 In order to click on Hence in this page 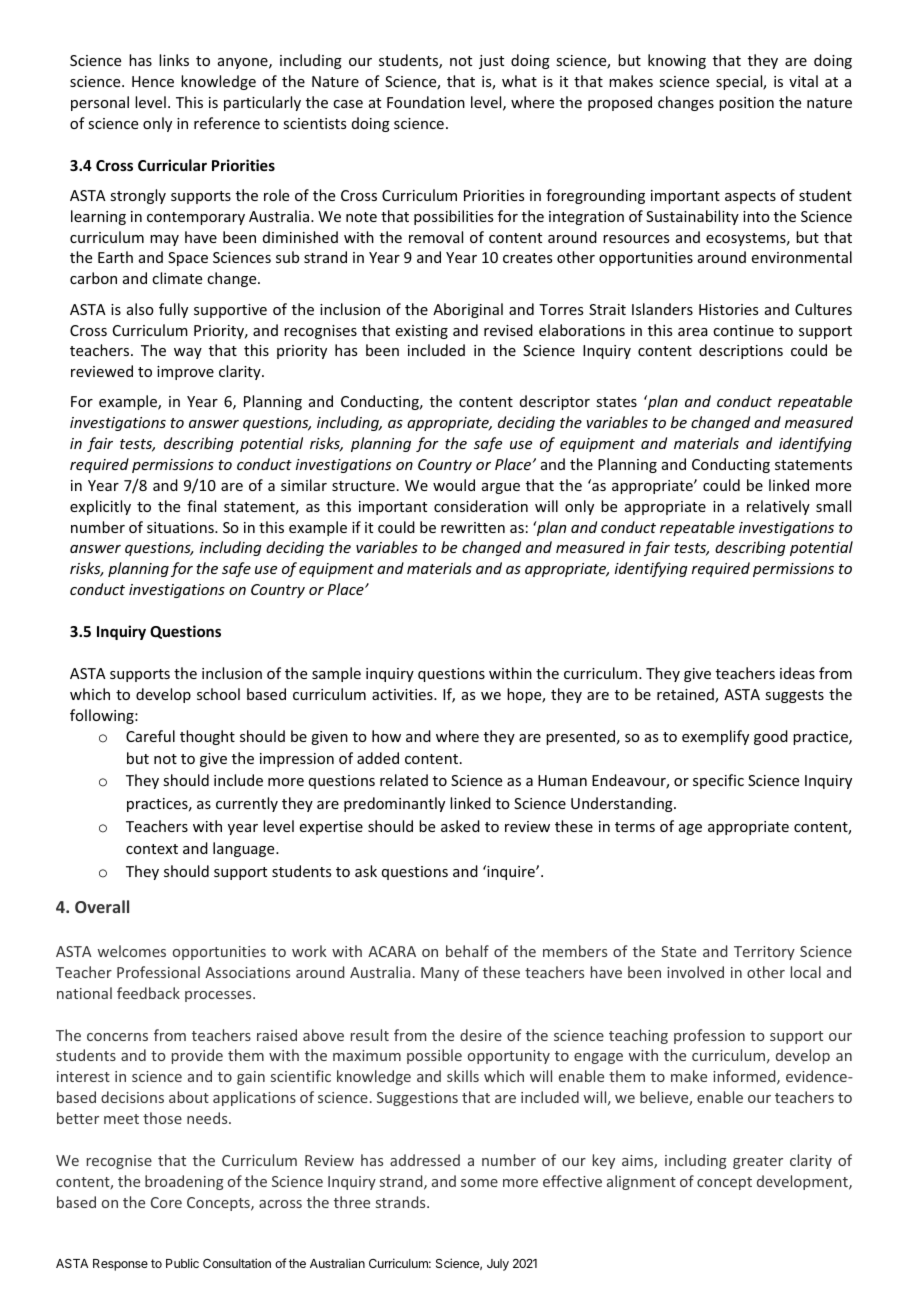, I will do `click(153, 81)`.
